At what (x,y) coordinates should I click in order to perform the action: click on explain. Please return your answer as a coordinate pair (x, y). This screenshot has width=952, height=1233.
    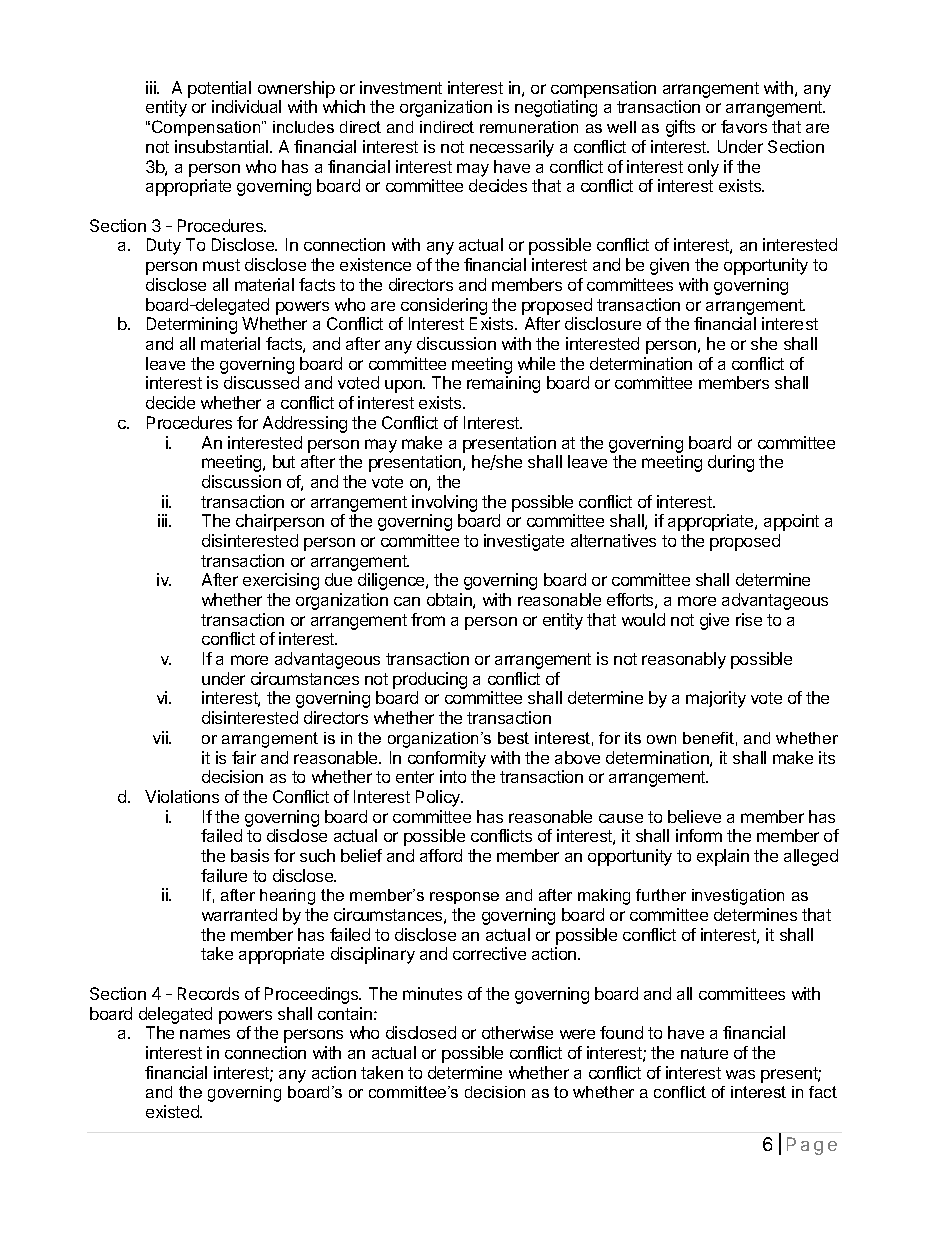
    Looking at the image, I should click on (723, 857).
